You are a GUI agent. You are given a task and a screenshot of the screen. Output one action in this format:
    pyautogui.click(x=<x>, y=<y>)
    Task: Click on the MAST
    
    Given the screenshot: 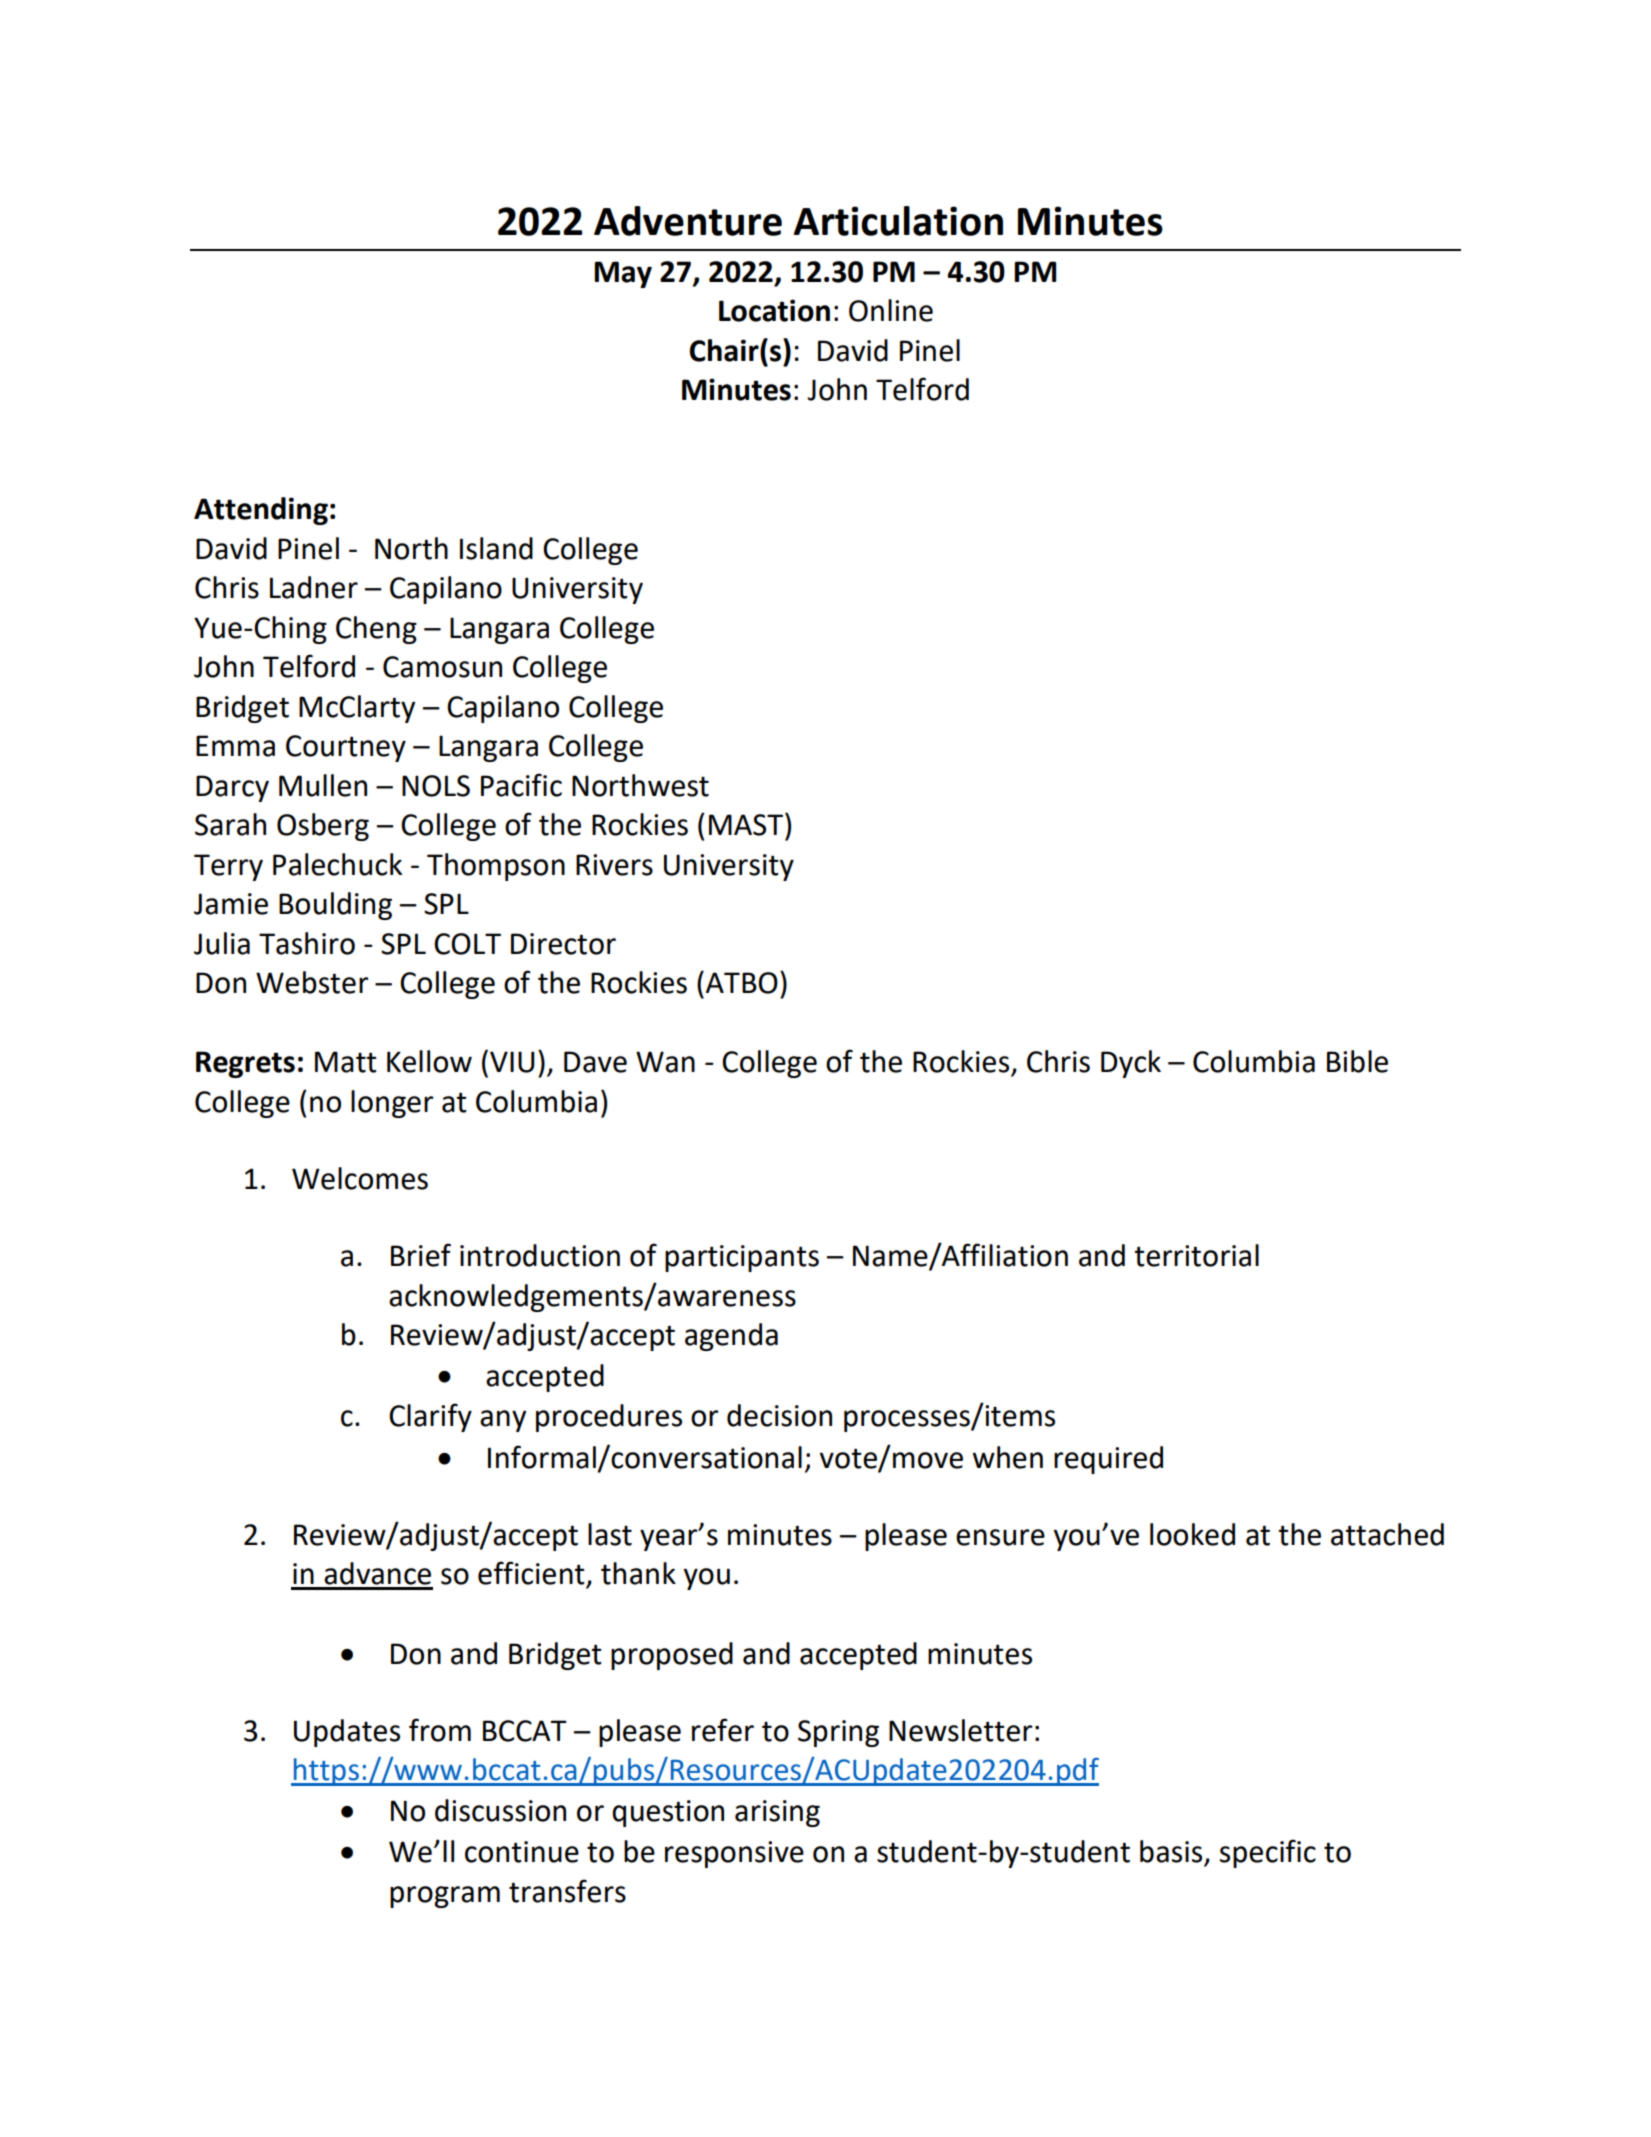 What is the action you would take?
    pyautogui.click(x=747, y=824)
